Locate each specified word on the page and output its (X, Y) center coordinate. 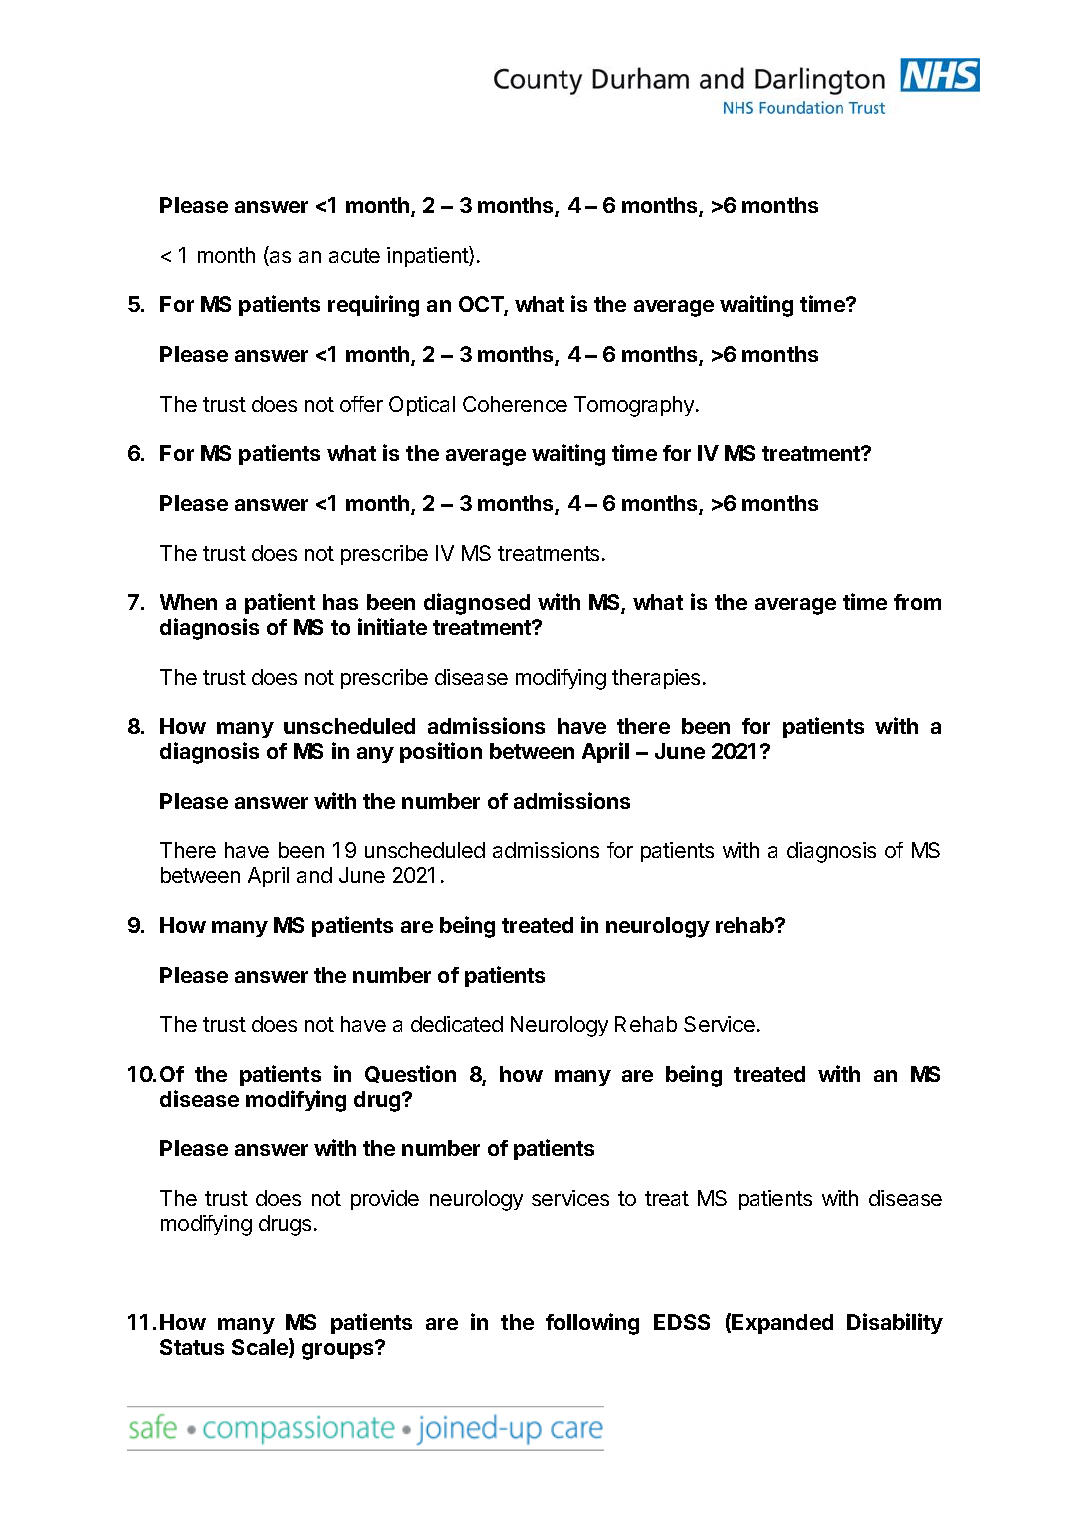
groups (339, 1350)
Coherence (515, 404)
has (340, 602)
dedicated (457, 1024)
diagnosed (477, 604)
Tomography (635, 406)
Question (410, 1074)
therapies (656, 679)
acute (354, 255)
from (917, 602)
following (592, 1324)
